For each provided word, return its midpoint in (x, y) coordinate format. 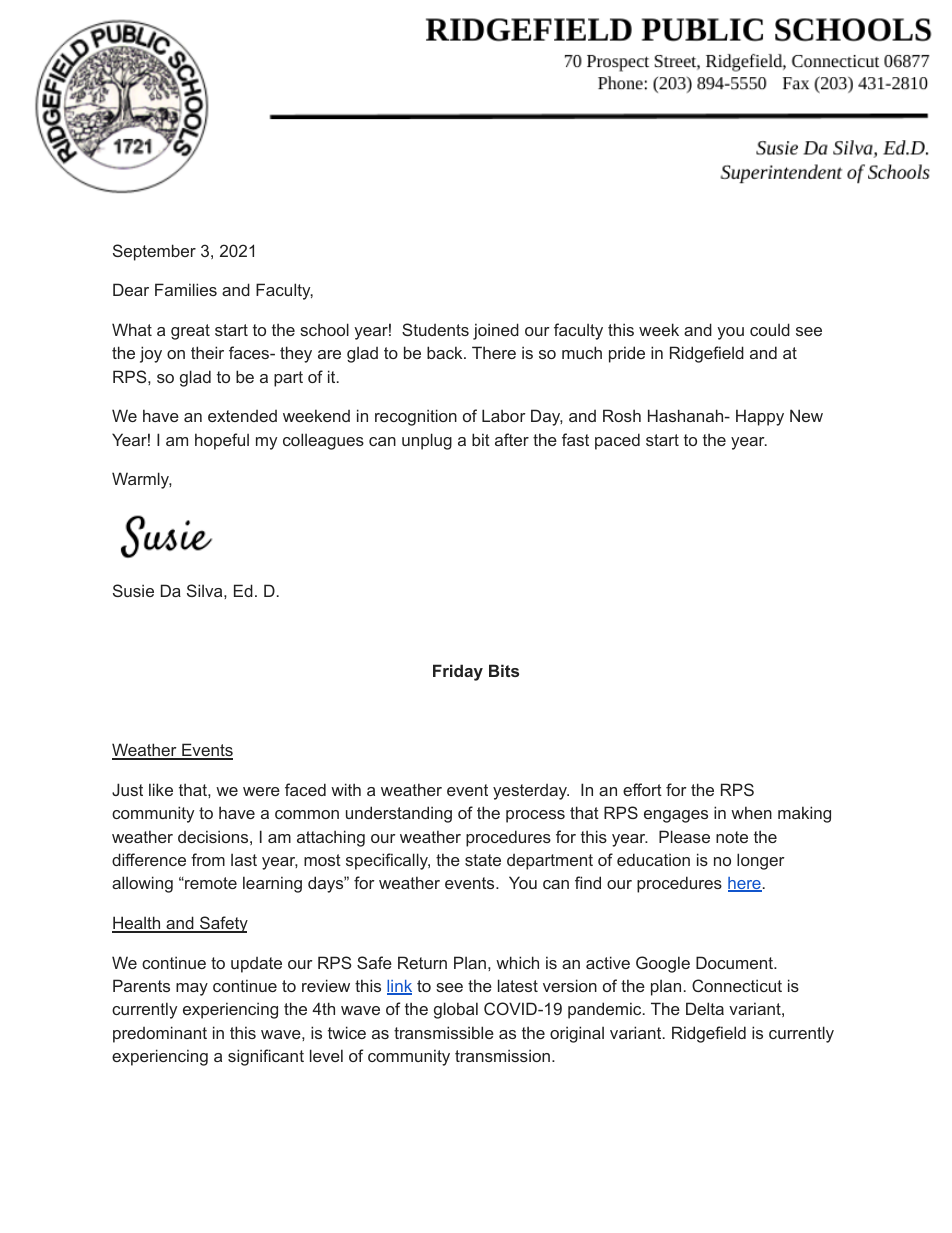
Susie (133, 590)
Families (186, 289)
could (770, 329)
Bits (504, 670)
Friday (458, 672)
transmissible (444, 1032)
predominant (160, 1034)
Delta (705, 1008)
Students (435, 329)
